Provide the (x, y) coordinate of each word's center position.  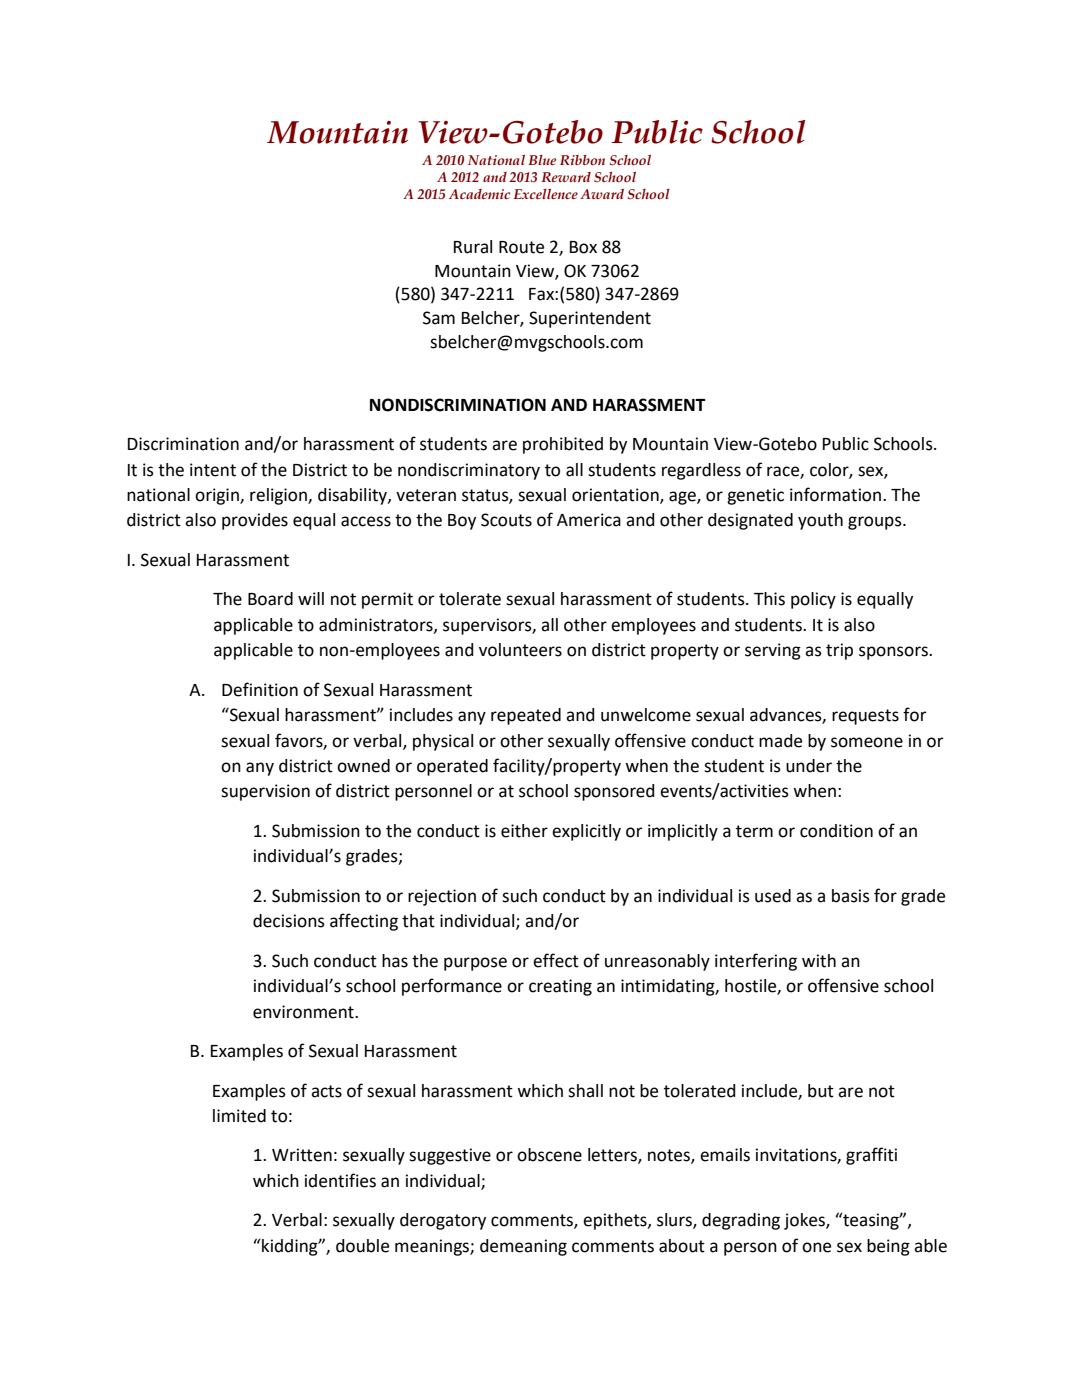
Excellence (546, 194)
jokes (805, 1221)
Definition (260, 689)
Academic (479, 194)
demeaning (523, 1247)
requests (865, 717)
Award (602, 194)
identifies (340, 1180)
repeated (526, 716)
